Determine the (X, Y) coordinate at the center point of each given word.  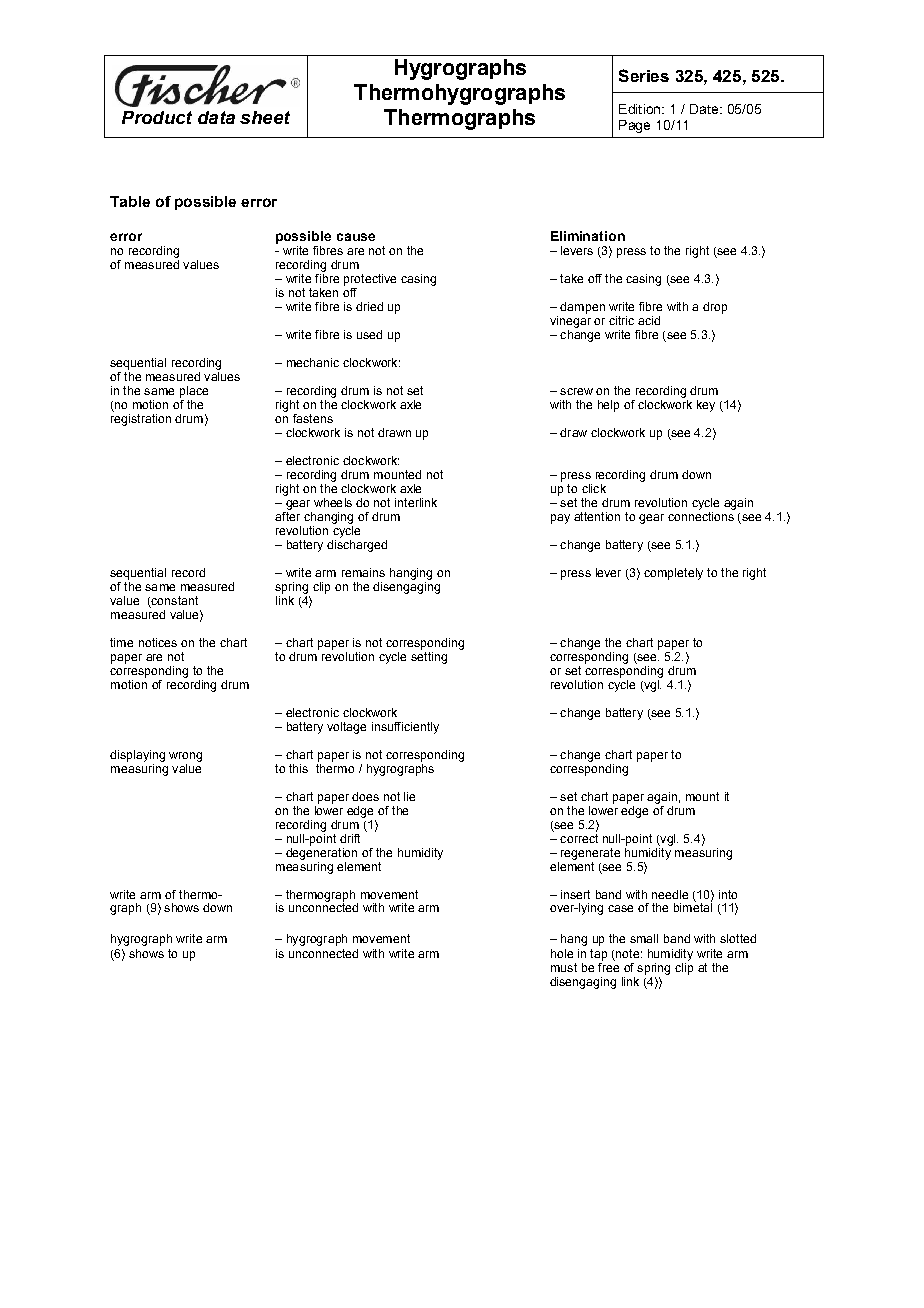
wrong (185, 757)
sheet (265, 117)
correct (579, 837)
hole (562, 953)
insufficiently (405, 728)
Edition (641, 109)
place (194, 392)
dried (369, 306)
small (644, 938)
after (287, 516)
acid (649, 320)
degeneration (321, 852)
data (216, 117)
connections (701, 516)
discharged (357, 546)
